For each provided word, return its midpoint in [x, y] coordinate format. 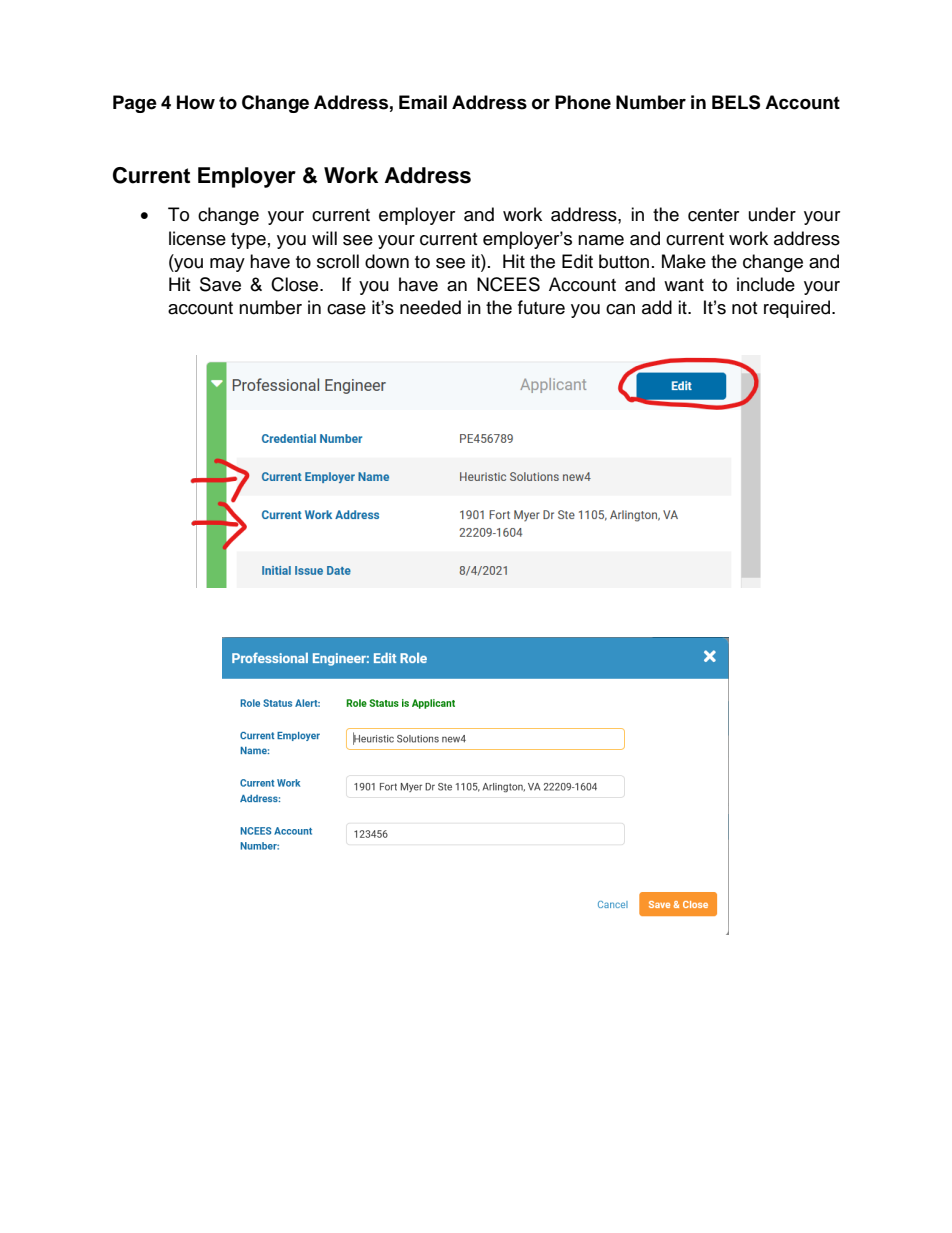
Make [684, 261]
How [196, 102]
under [772, 214]
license [197, 238]
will [324, 238]
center [713, 215]
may [227, 265]
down [387, 261]
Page [135, 104]
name [601, 240]
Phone [583, 102]
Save [220, 284]
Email [423, 102]
